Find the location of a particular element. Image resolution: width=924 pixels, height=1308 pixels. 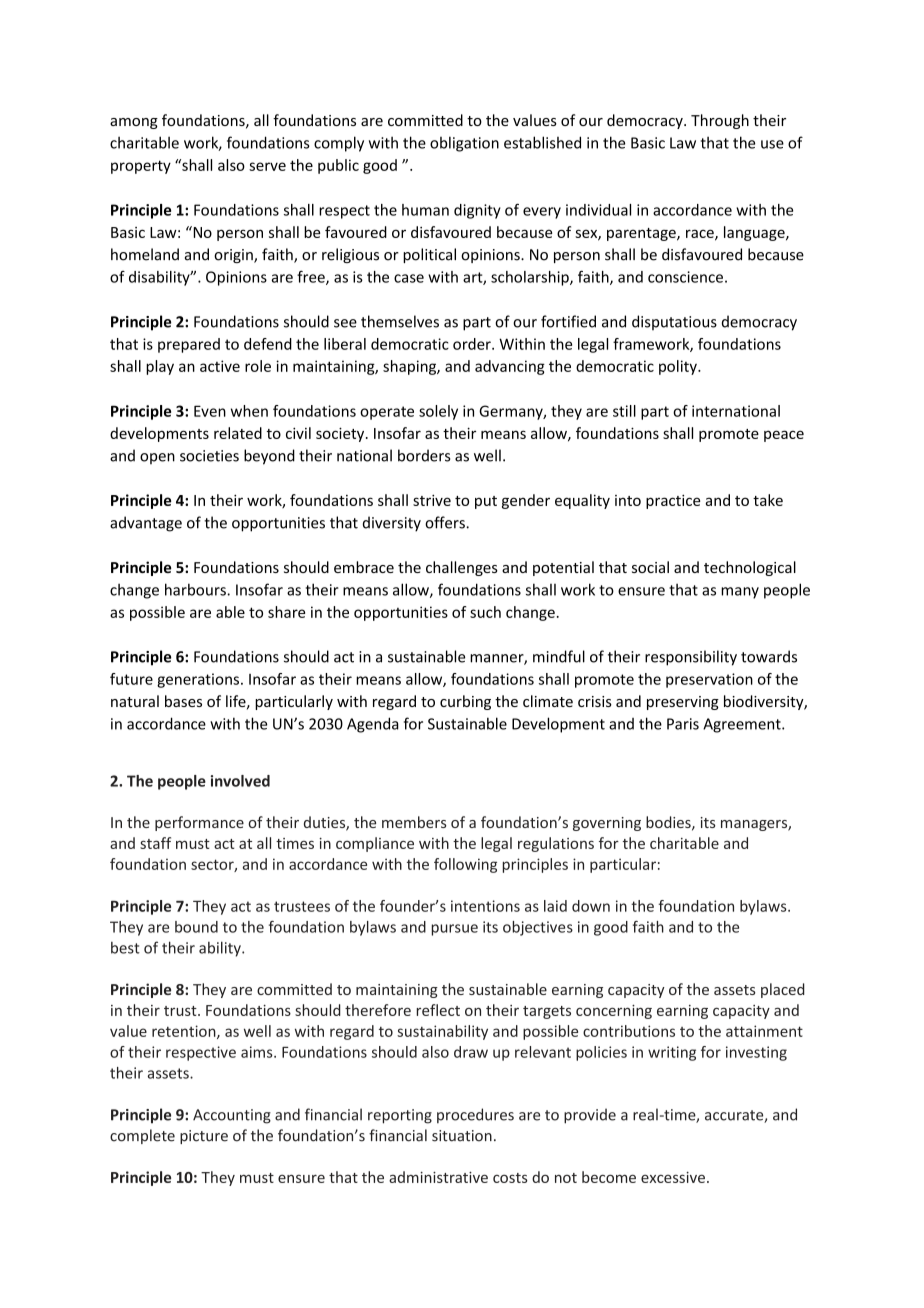

generations is located at coordinates (199, 680).
